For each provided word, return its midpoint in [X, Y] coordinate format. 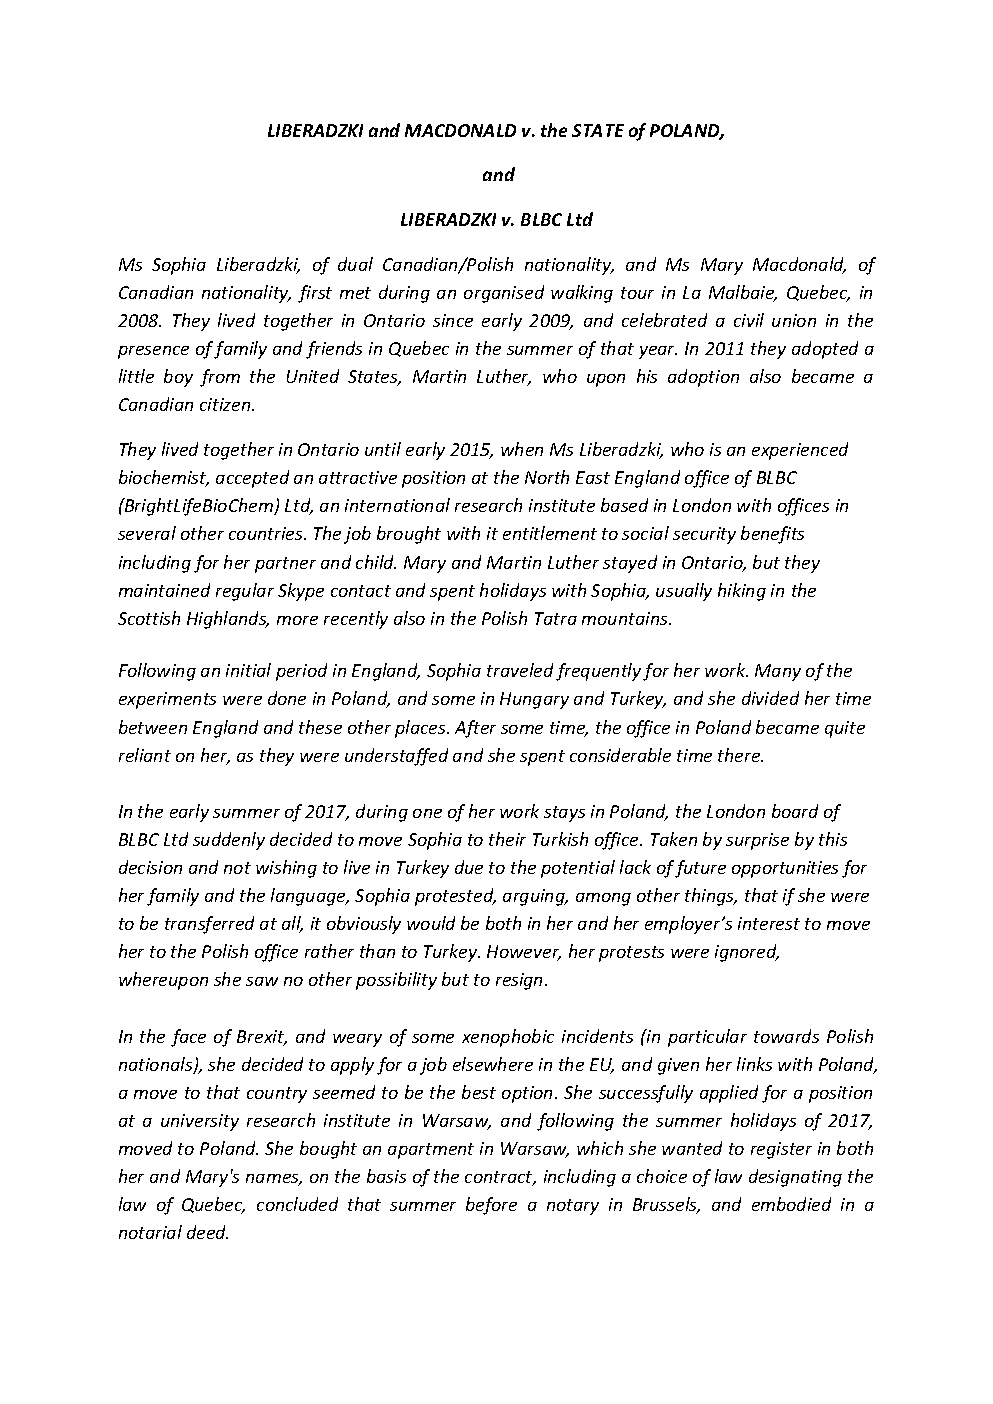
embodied [791, 1204]
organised [504, 294]
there [740, 755]
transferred [209, 925]
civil [749, 320]
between [153, 727]
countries [267, 533]
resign [521, 981]
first [315, 294]
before [491, 1206]
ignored [747, 953]
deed [207, 1232]
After [475, 729]
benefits [772, 535]
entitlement [550, 533]
